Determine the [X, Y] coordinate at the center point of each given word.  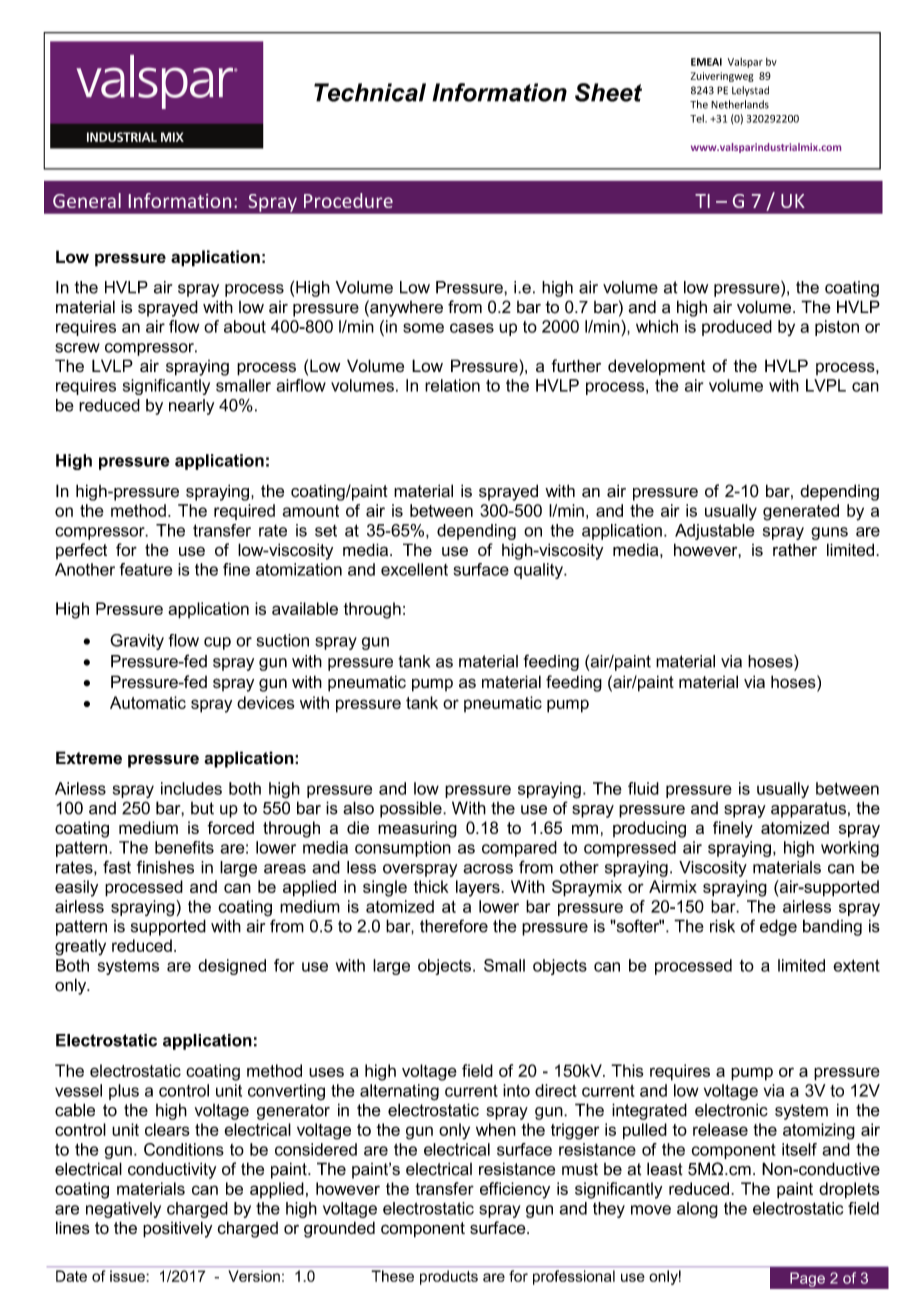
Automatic [148, 702]
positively [177, 1229]
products [449, 1277]
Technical [370, 92]
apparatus [808, 810]
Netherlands [740, 104]
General [87, 200]
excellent [414, 569]
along [697, 1210]
